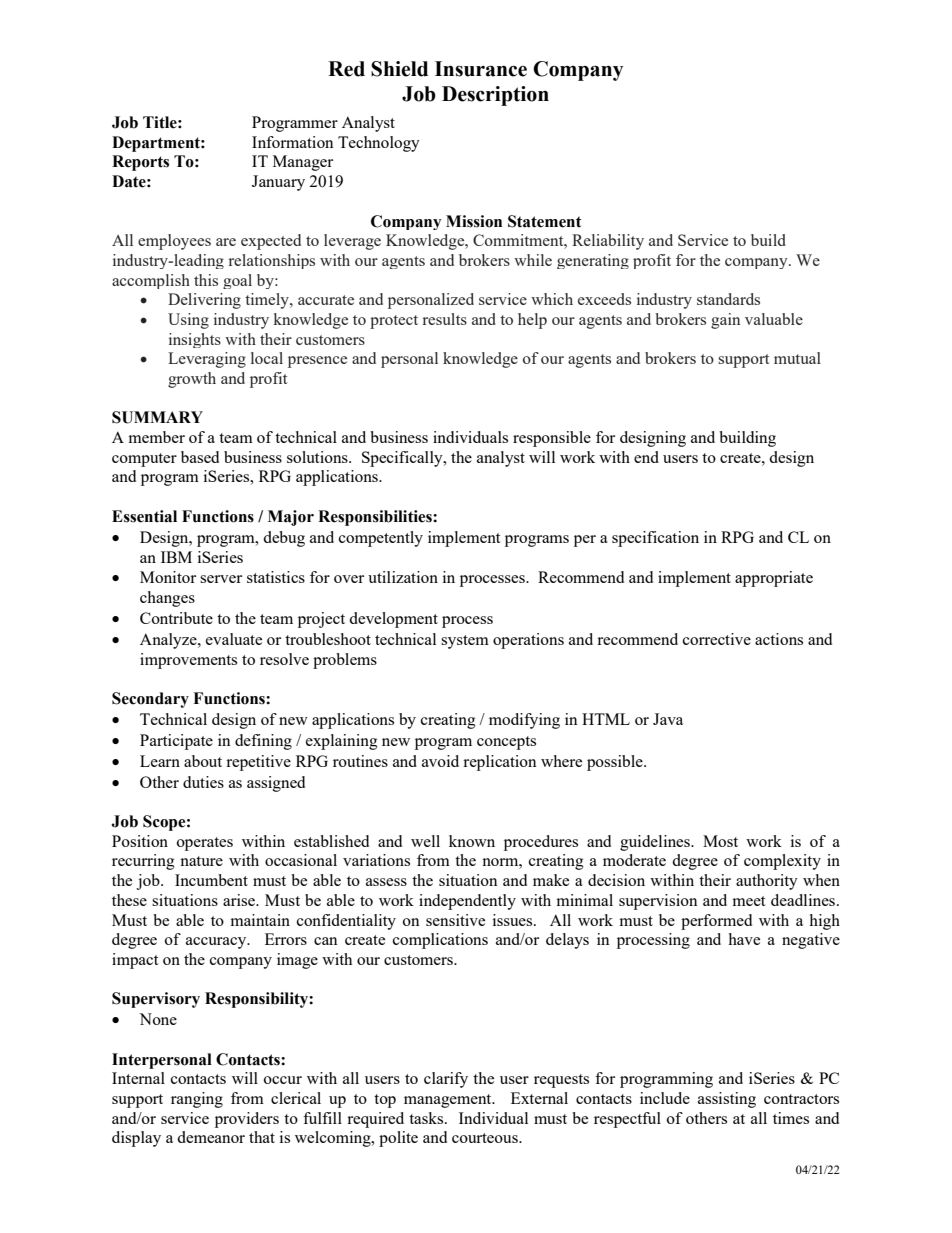  I want to click on standards, so click(728, 299).
